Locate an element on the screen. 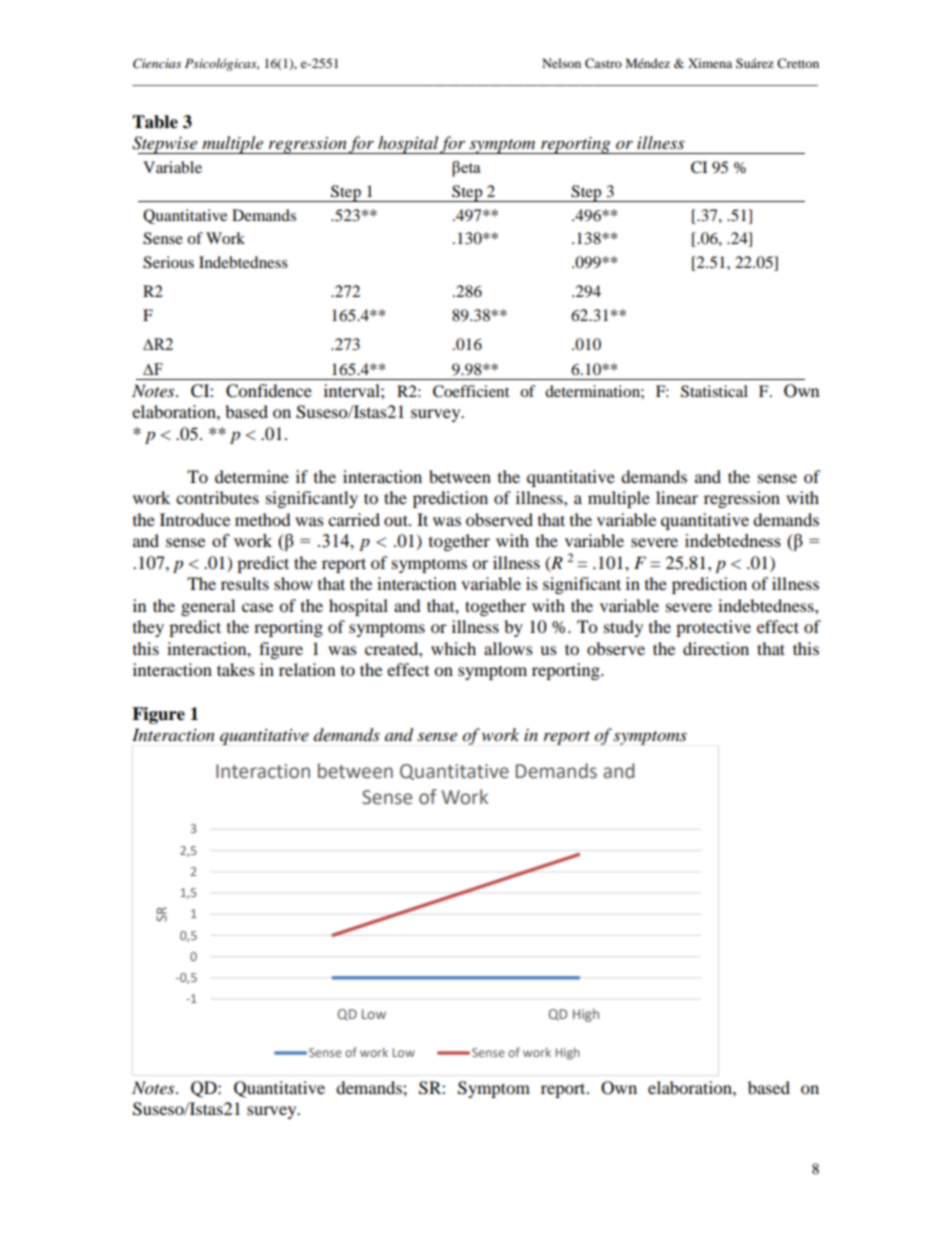 This screenshot has height=1233, width=952. Coefficient is located at coordinates (471, 391).
